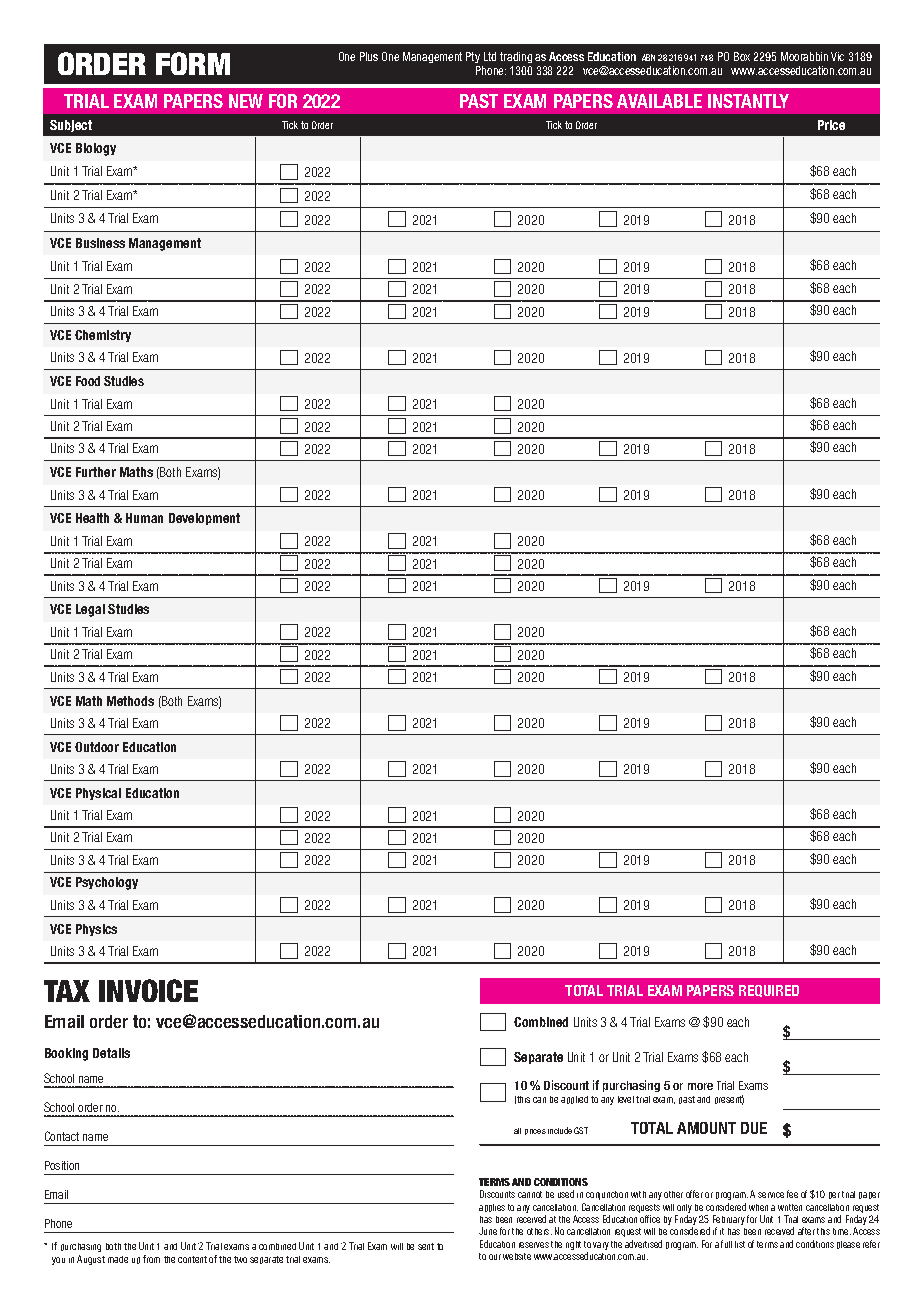  Describe the element at coordinates (204, 519) in the page. I see `Development` at that location.
